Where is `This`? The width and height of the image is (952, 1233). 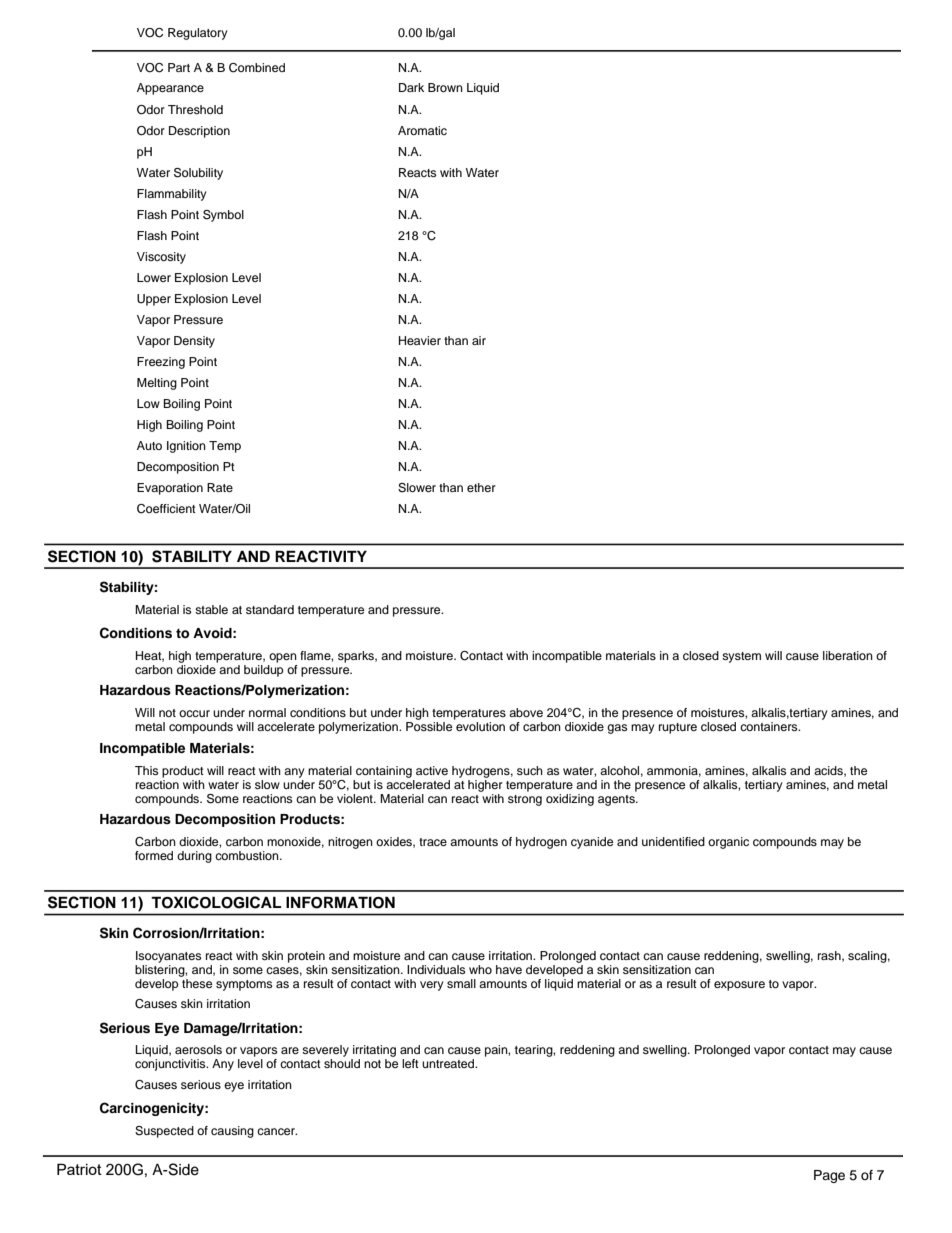 This is located at coordinates (146, 770).
